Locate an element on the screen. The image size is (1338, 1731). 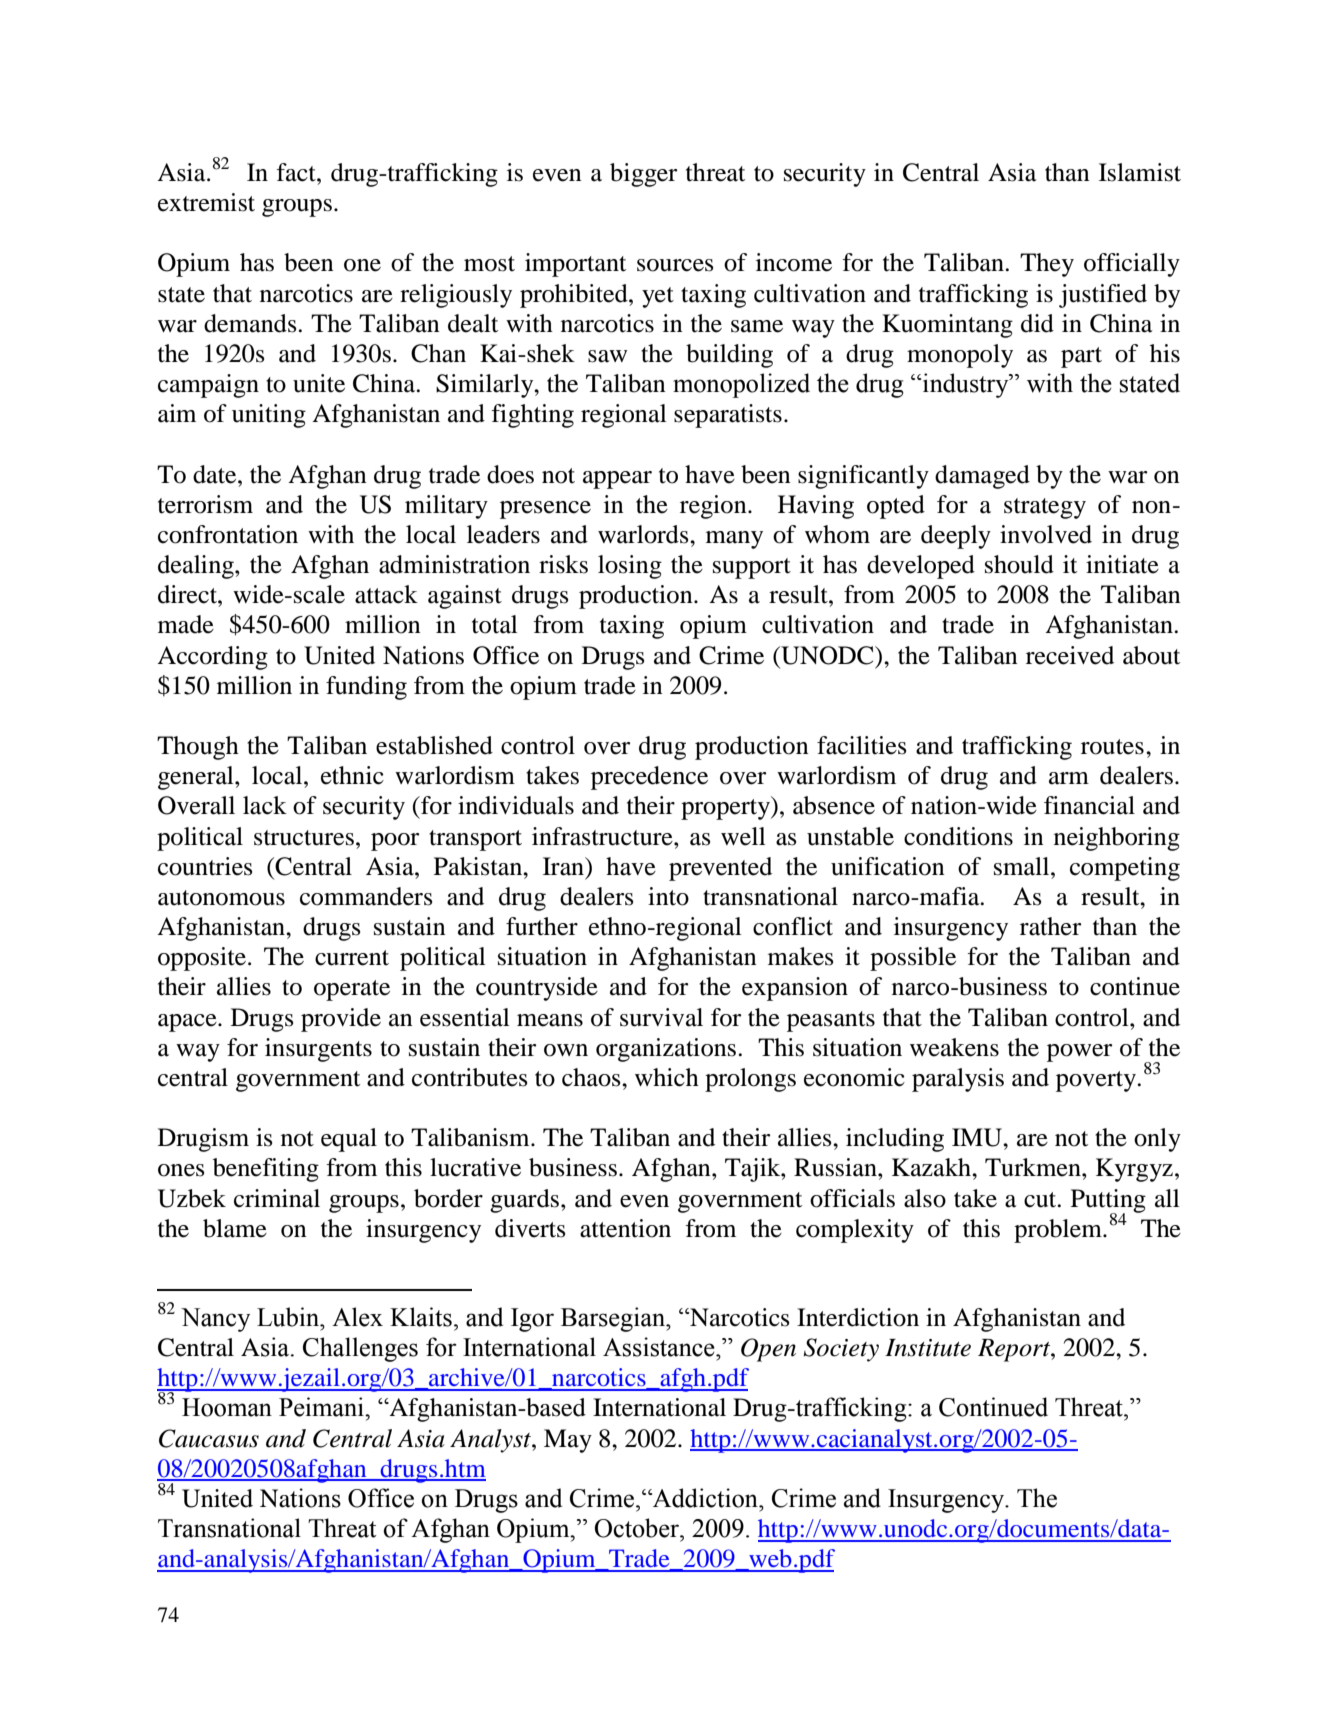
According is located at coordinates (212, 658).
